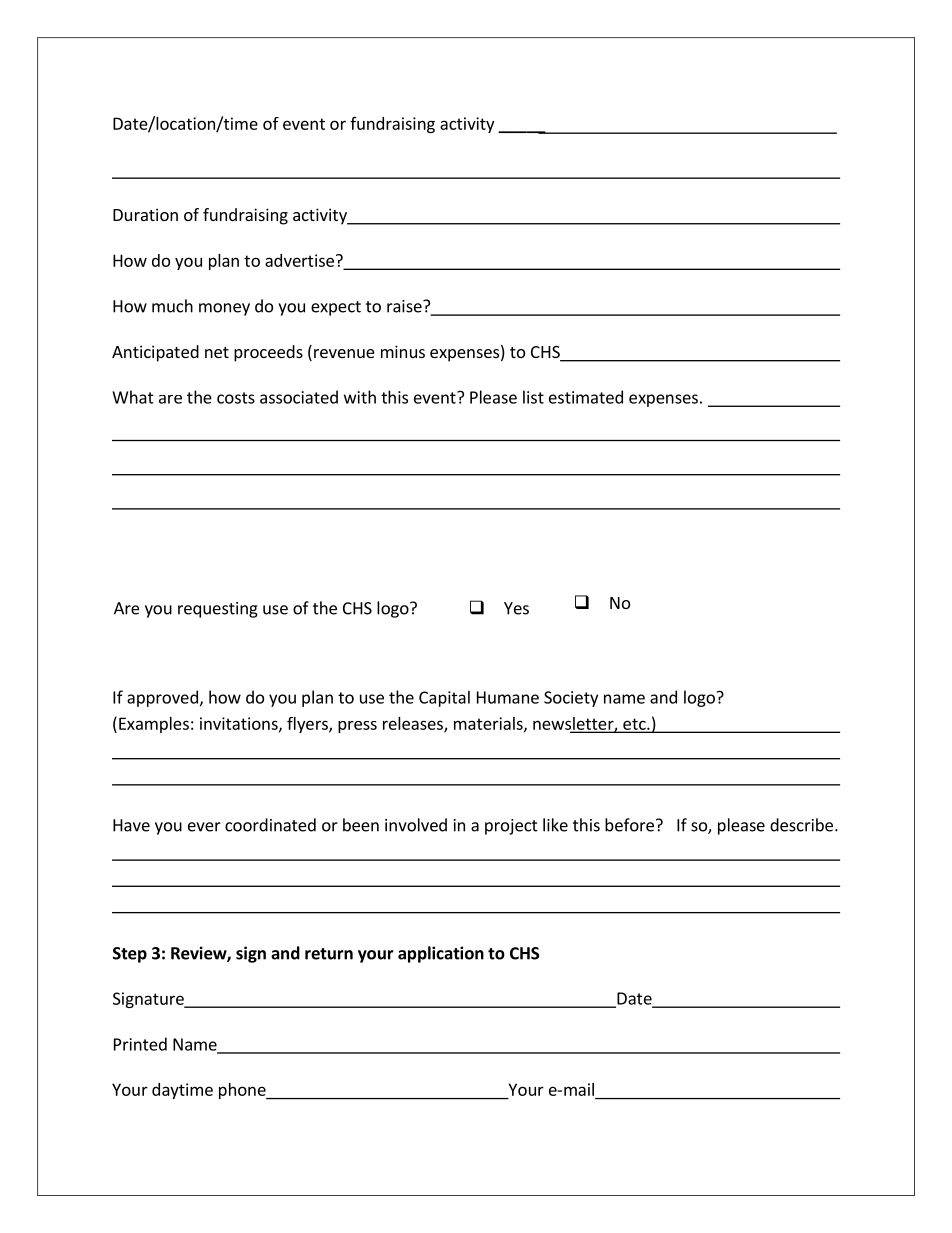  I want to click on application, so click(441, 954).
